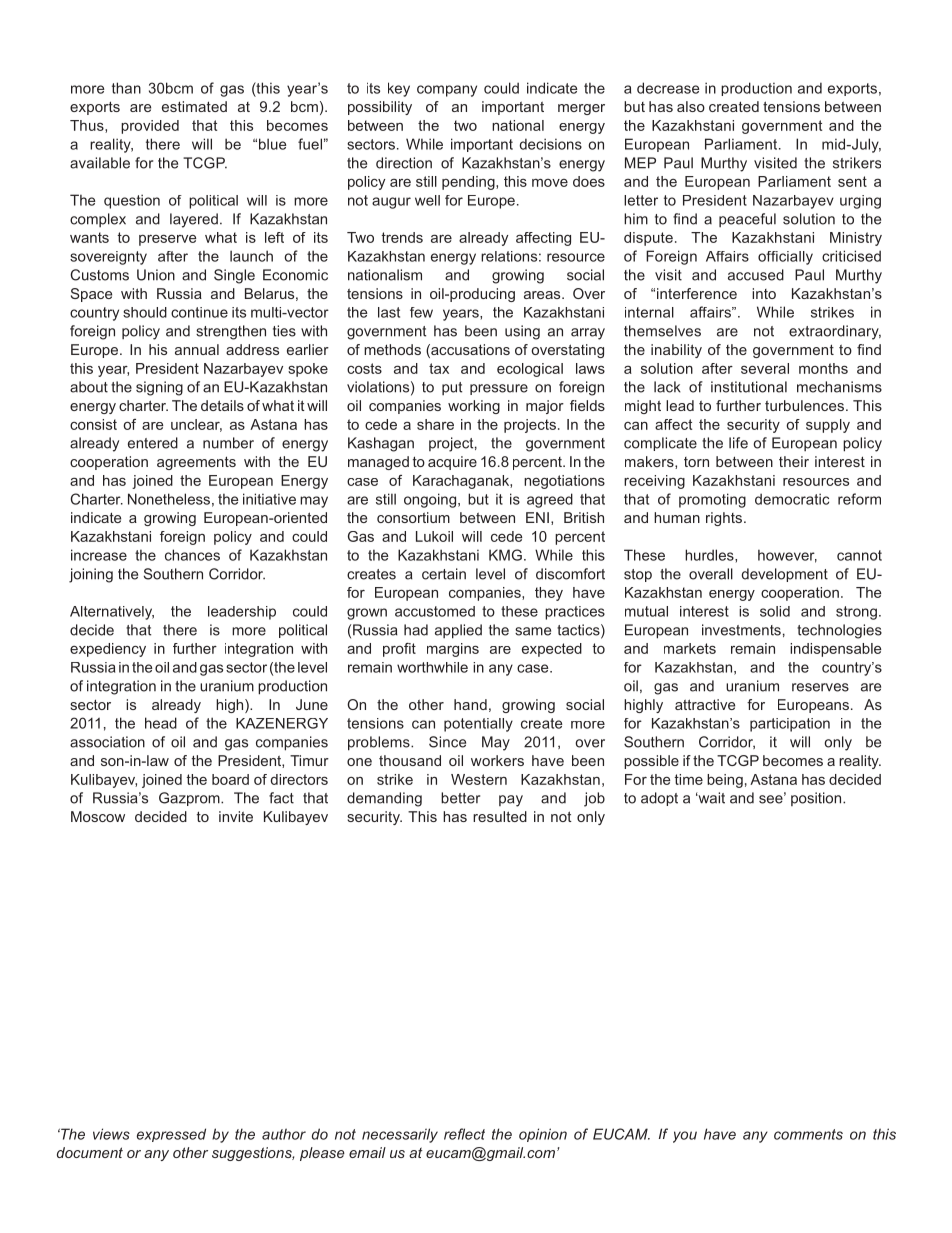  I want to click on acquire, so click(452, 463).
